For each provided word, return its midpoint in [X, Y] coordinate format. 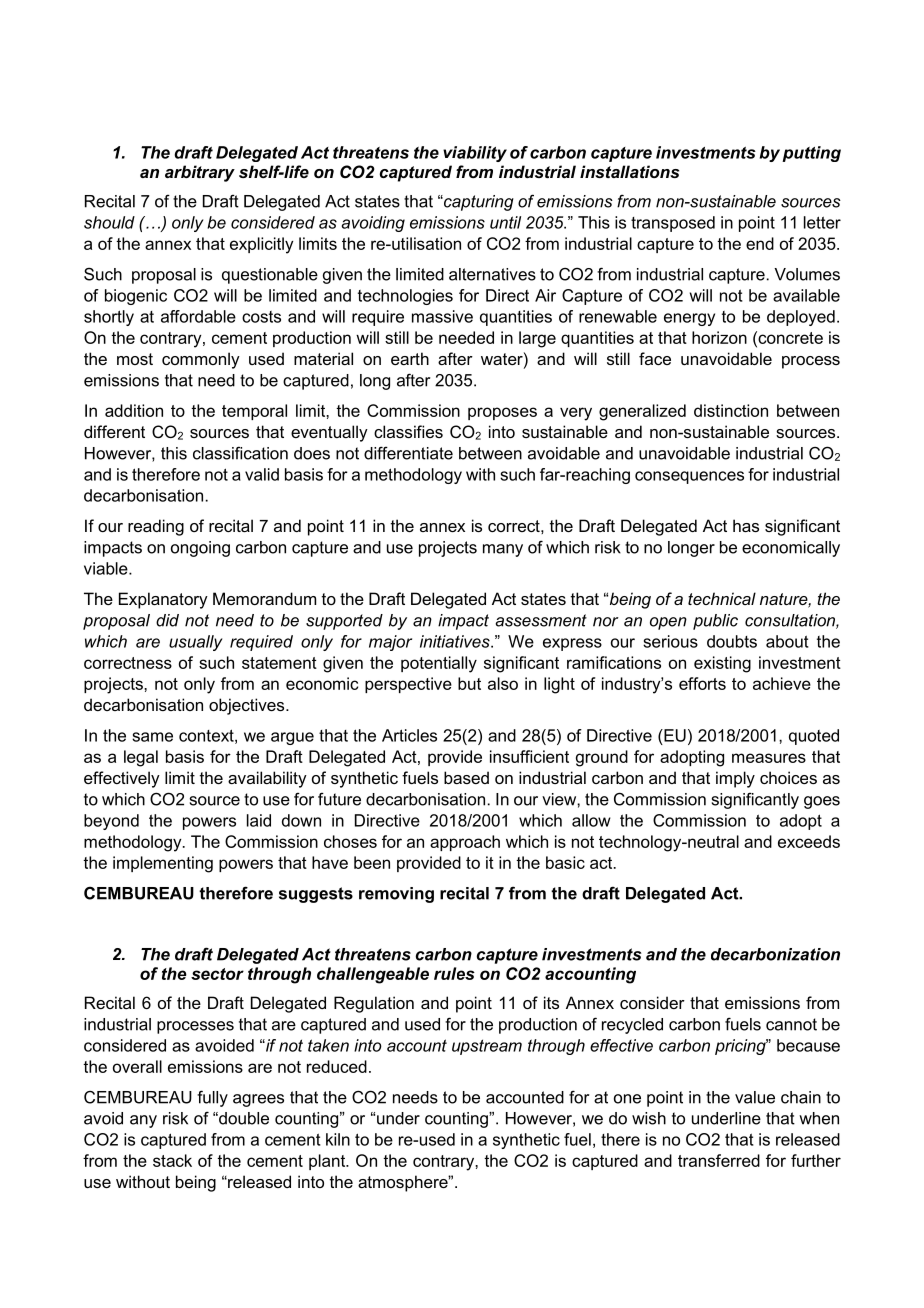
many [503, 550]
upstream [487, 1047]
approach [465, 843]
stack [172, 1160]
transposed [673, 224]
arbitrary [200, 173]
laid [259, 820]
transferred [719, 1160]
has [746, 525]
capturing [478, 203]
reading [156, 527]
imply [735, 779]
